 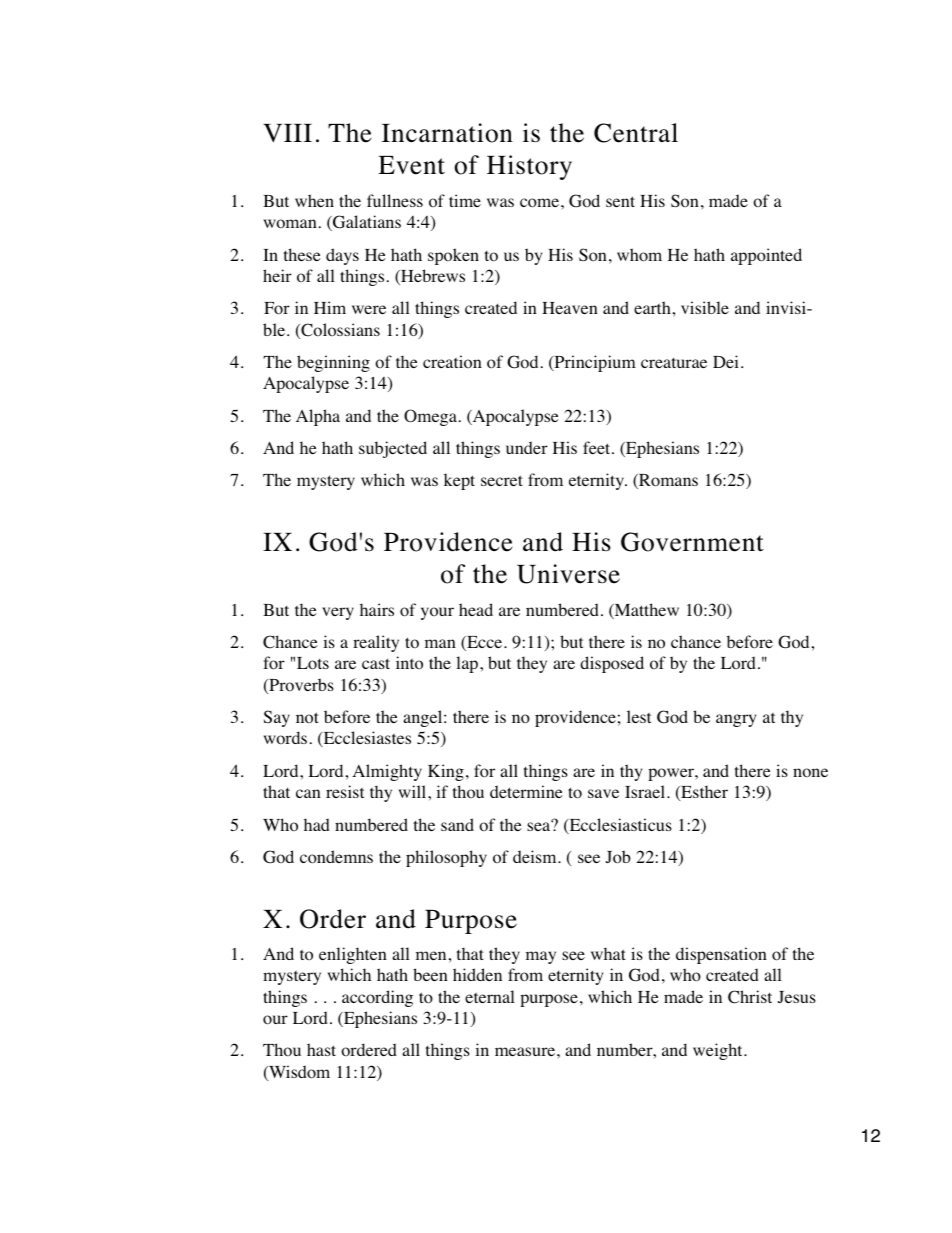 What do you see at coordinates (314, 200) in the screenshot?
I see `when` at bounding box center [314, 200].
